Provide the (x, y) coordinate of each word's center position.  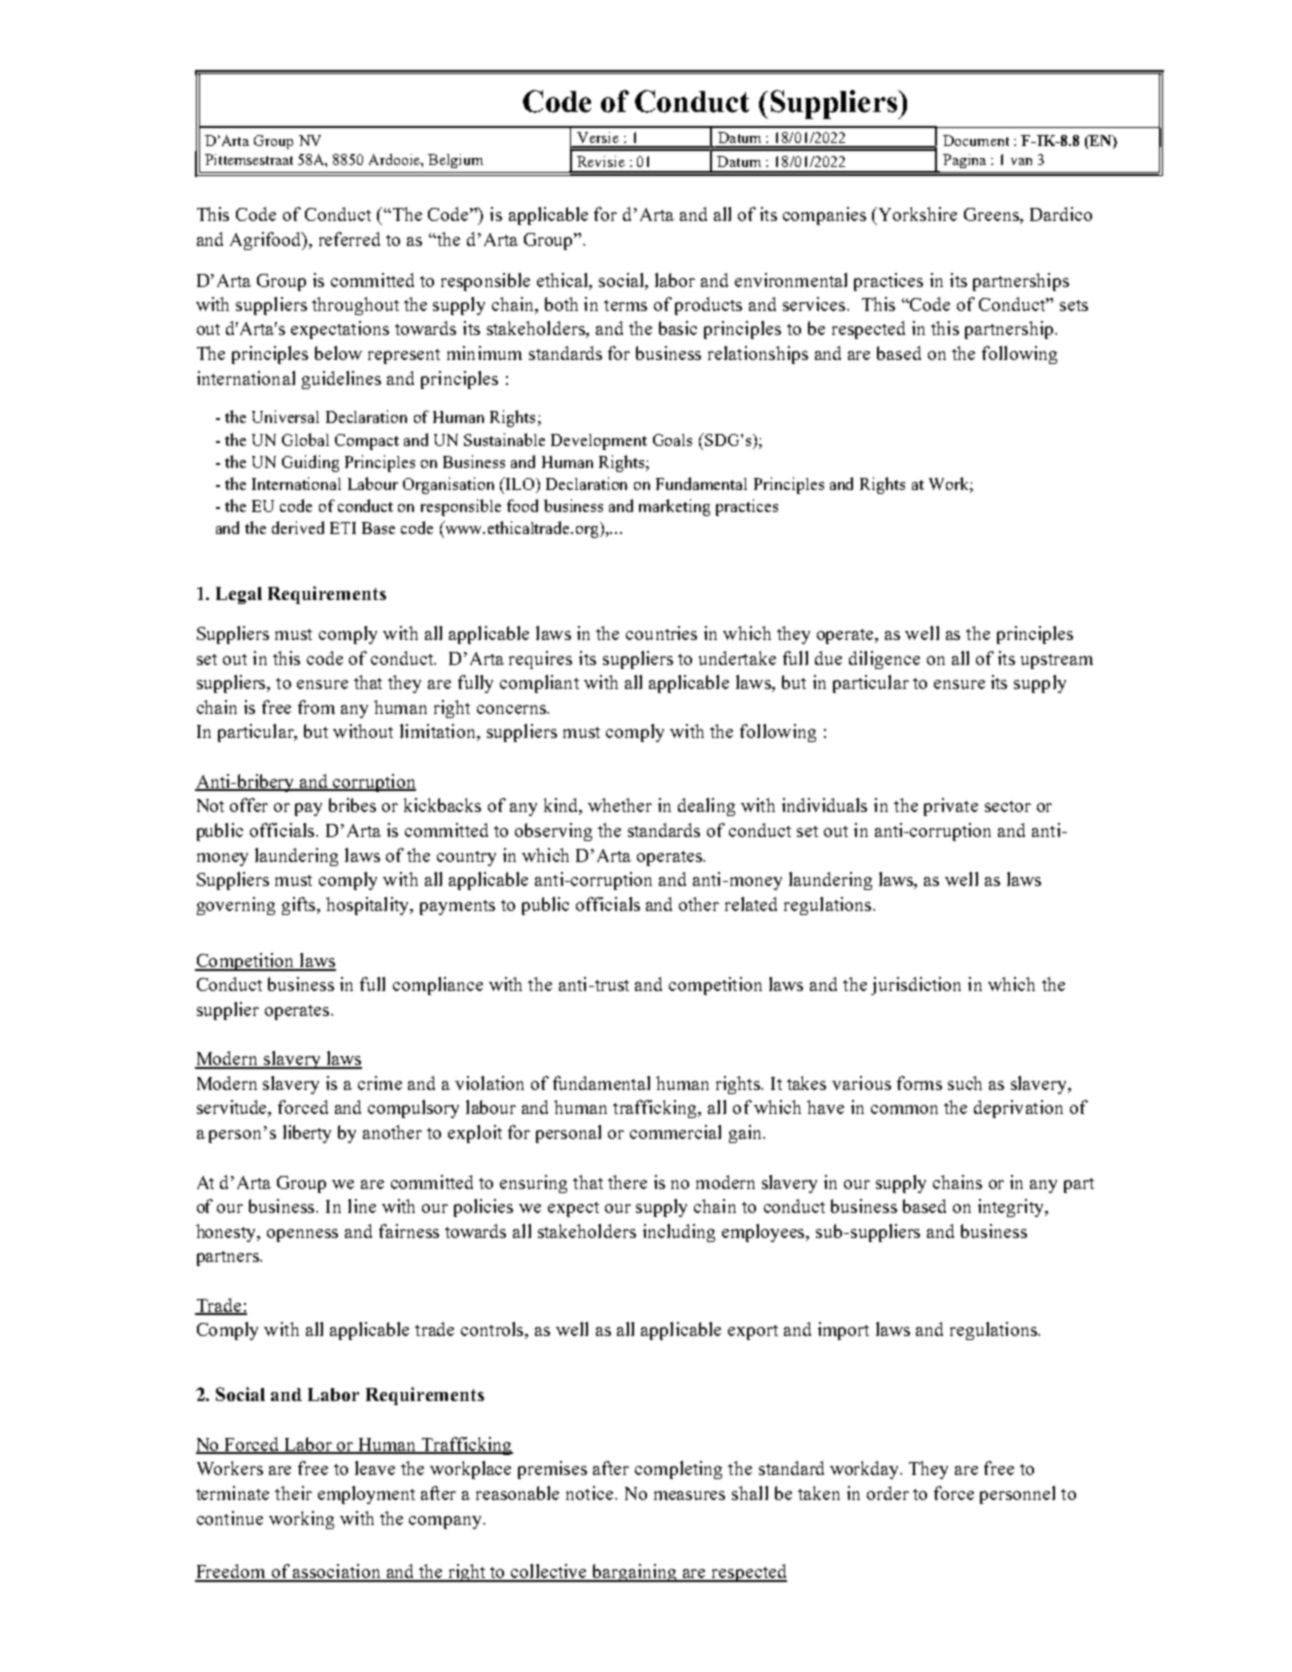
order (888, 1493)
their (293, 1493)
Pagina (964, 161)
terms (625, 305)
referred (349, 239)
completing (678, 1470)
